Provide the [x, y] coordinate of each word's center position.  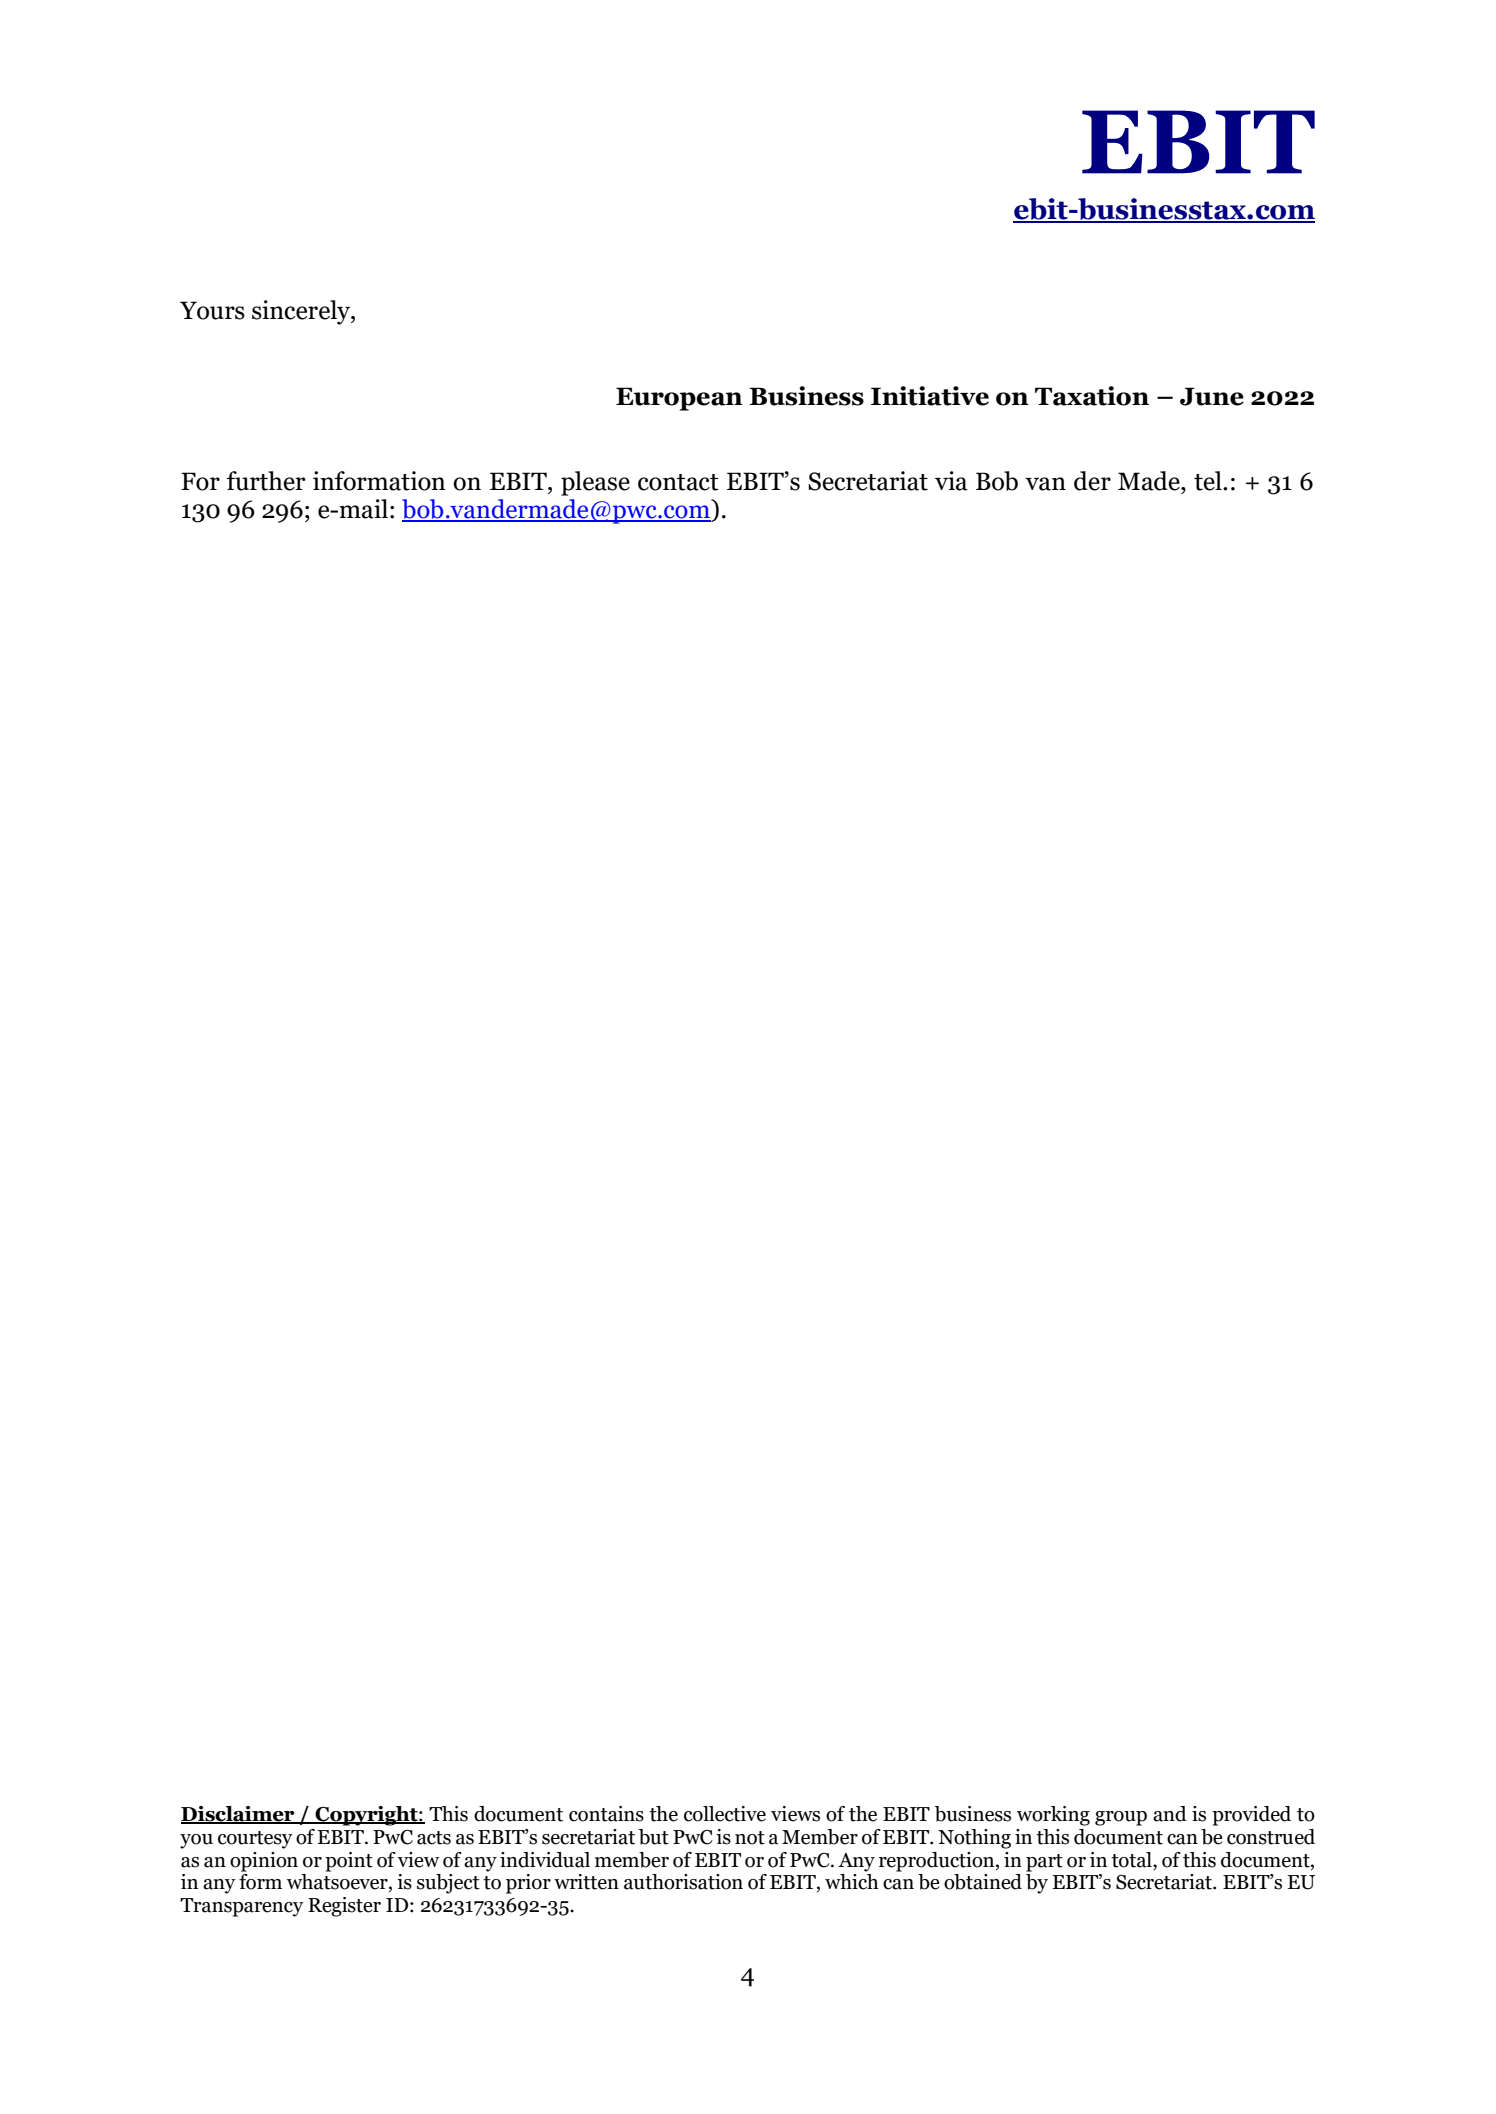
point [349, 1862]
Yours [212, 310]
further [266, 481]
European [679, 399]
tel [1209, 481]
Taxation [1092, 396]
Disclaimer [239, 1815]
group [1121, 1818]
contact [678, 482]
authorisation [683, 1882]
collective [725, 1814]
